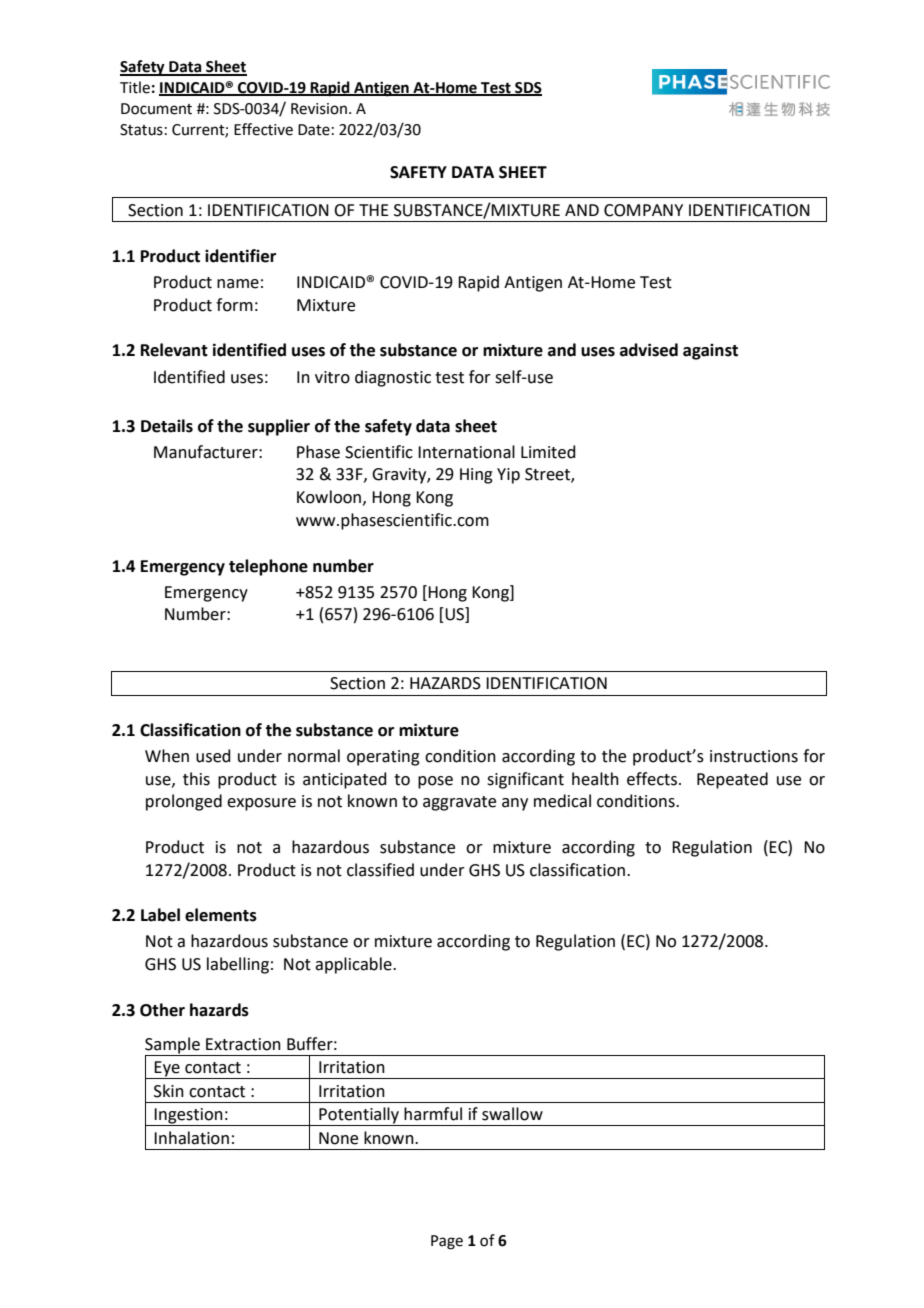 The image size is (924, 1308). I want to click on Relevant, so click(174, 350).
